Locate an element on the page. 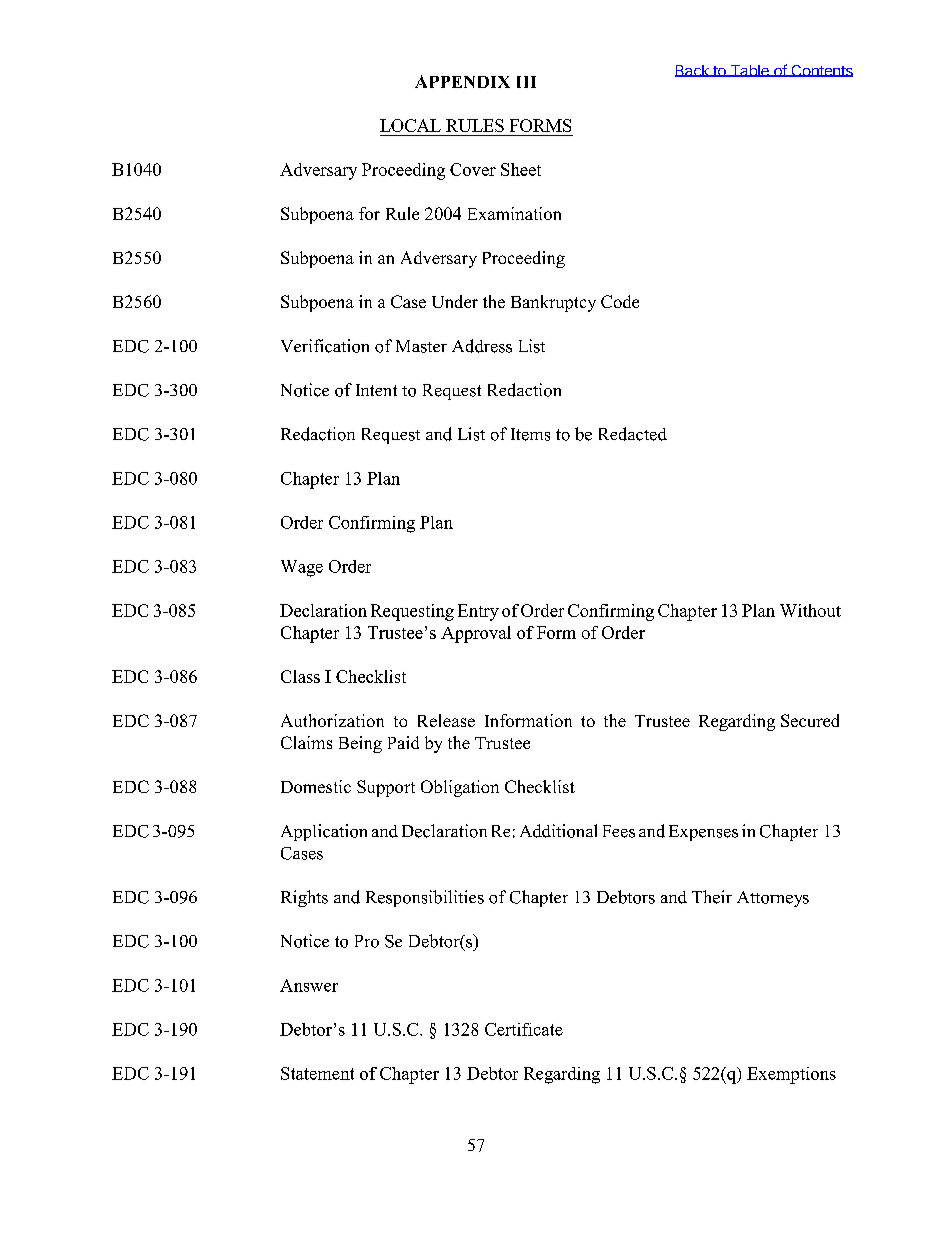 This image has width=952, height=1233. Support is located at coordinates (386, 788).
